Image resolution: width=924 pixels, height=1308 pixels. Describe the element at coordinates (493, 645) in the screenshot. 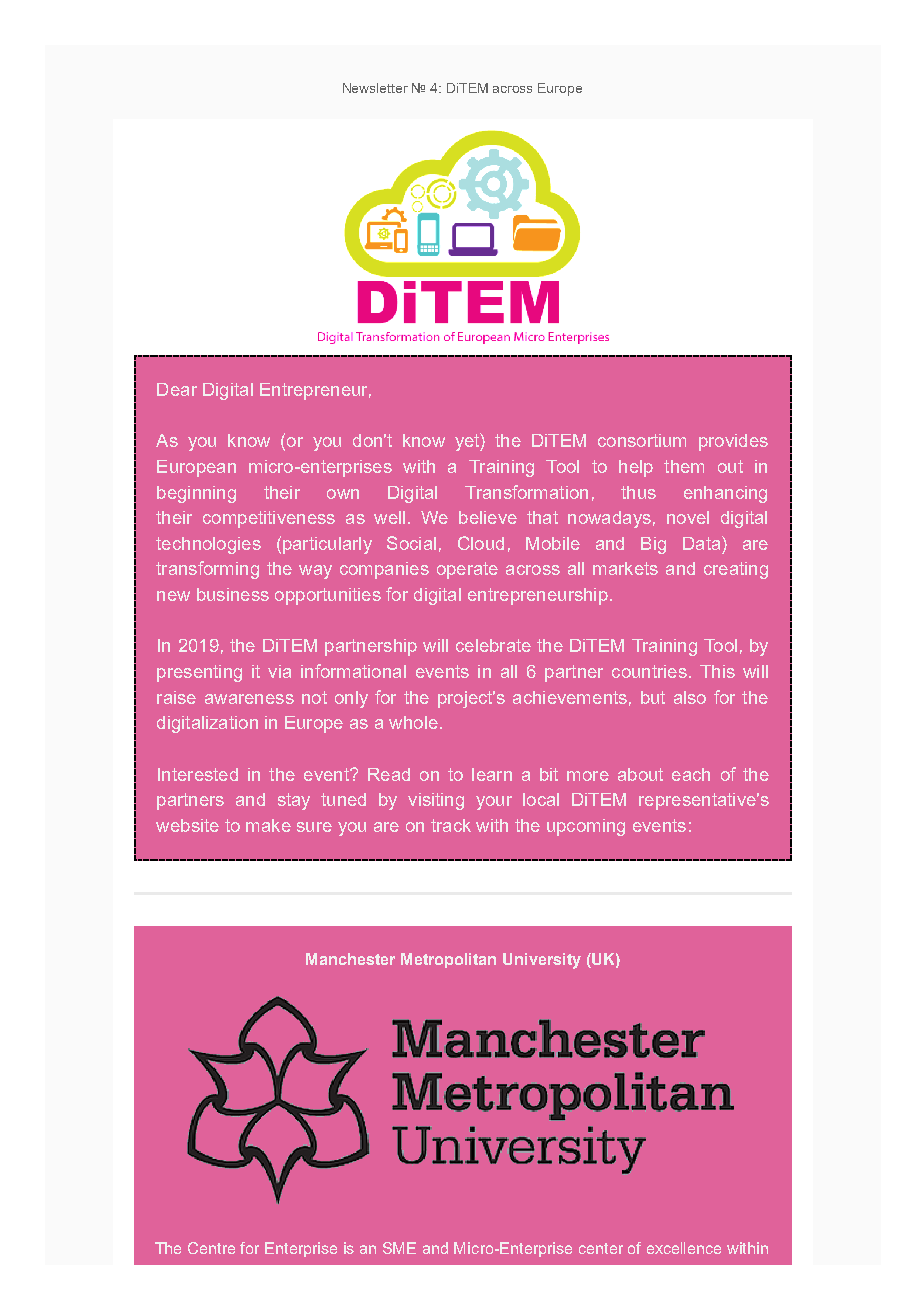

I see `celebrate` at that location.
